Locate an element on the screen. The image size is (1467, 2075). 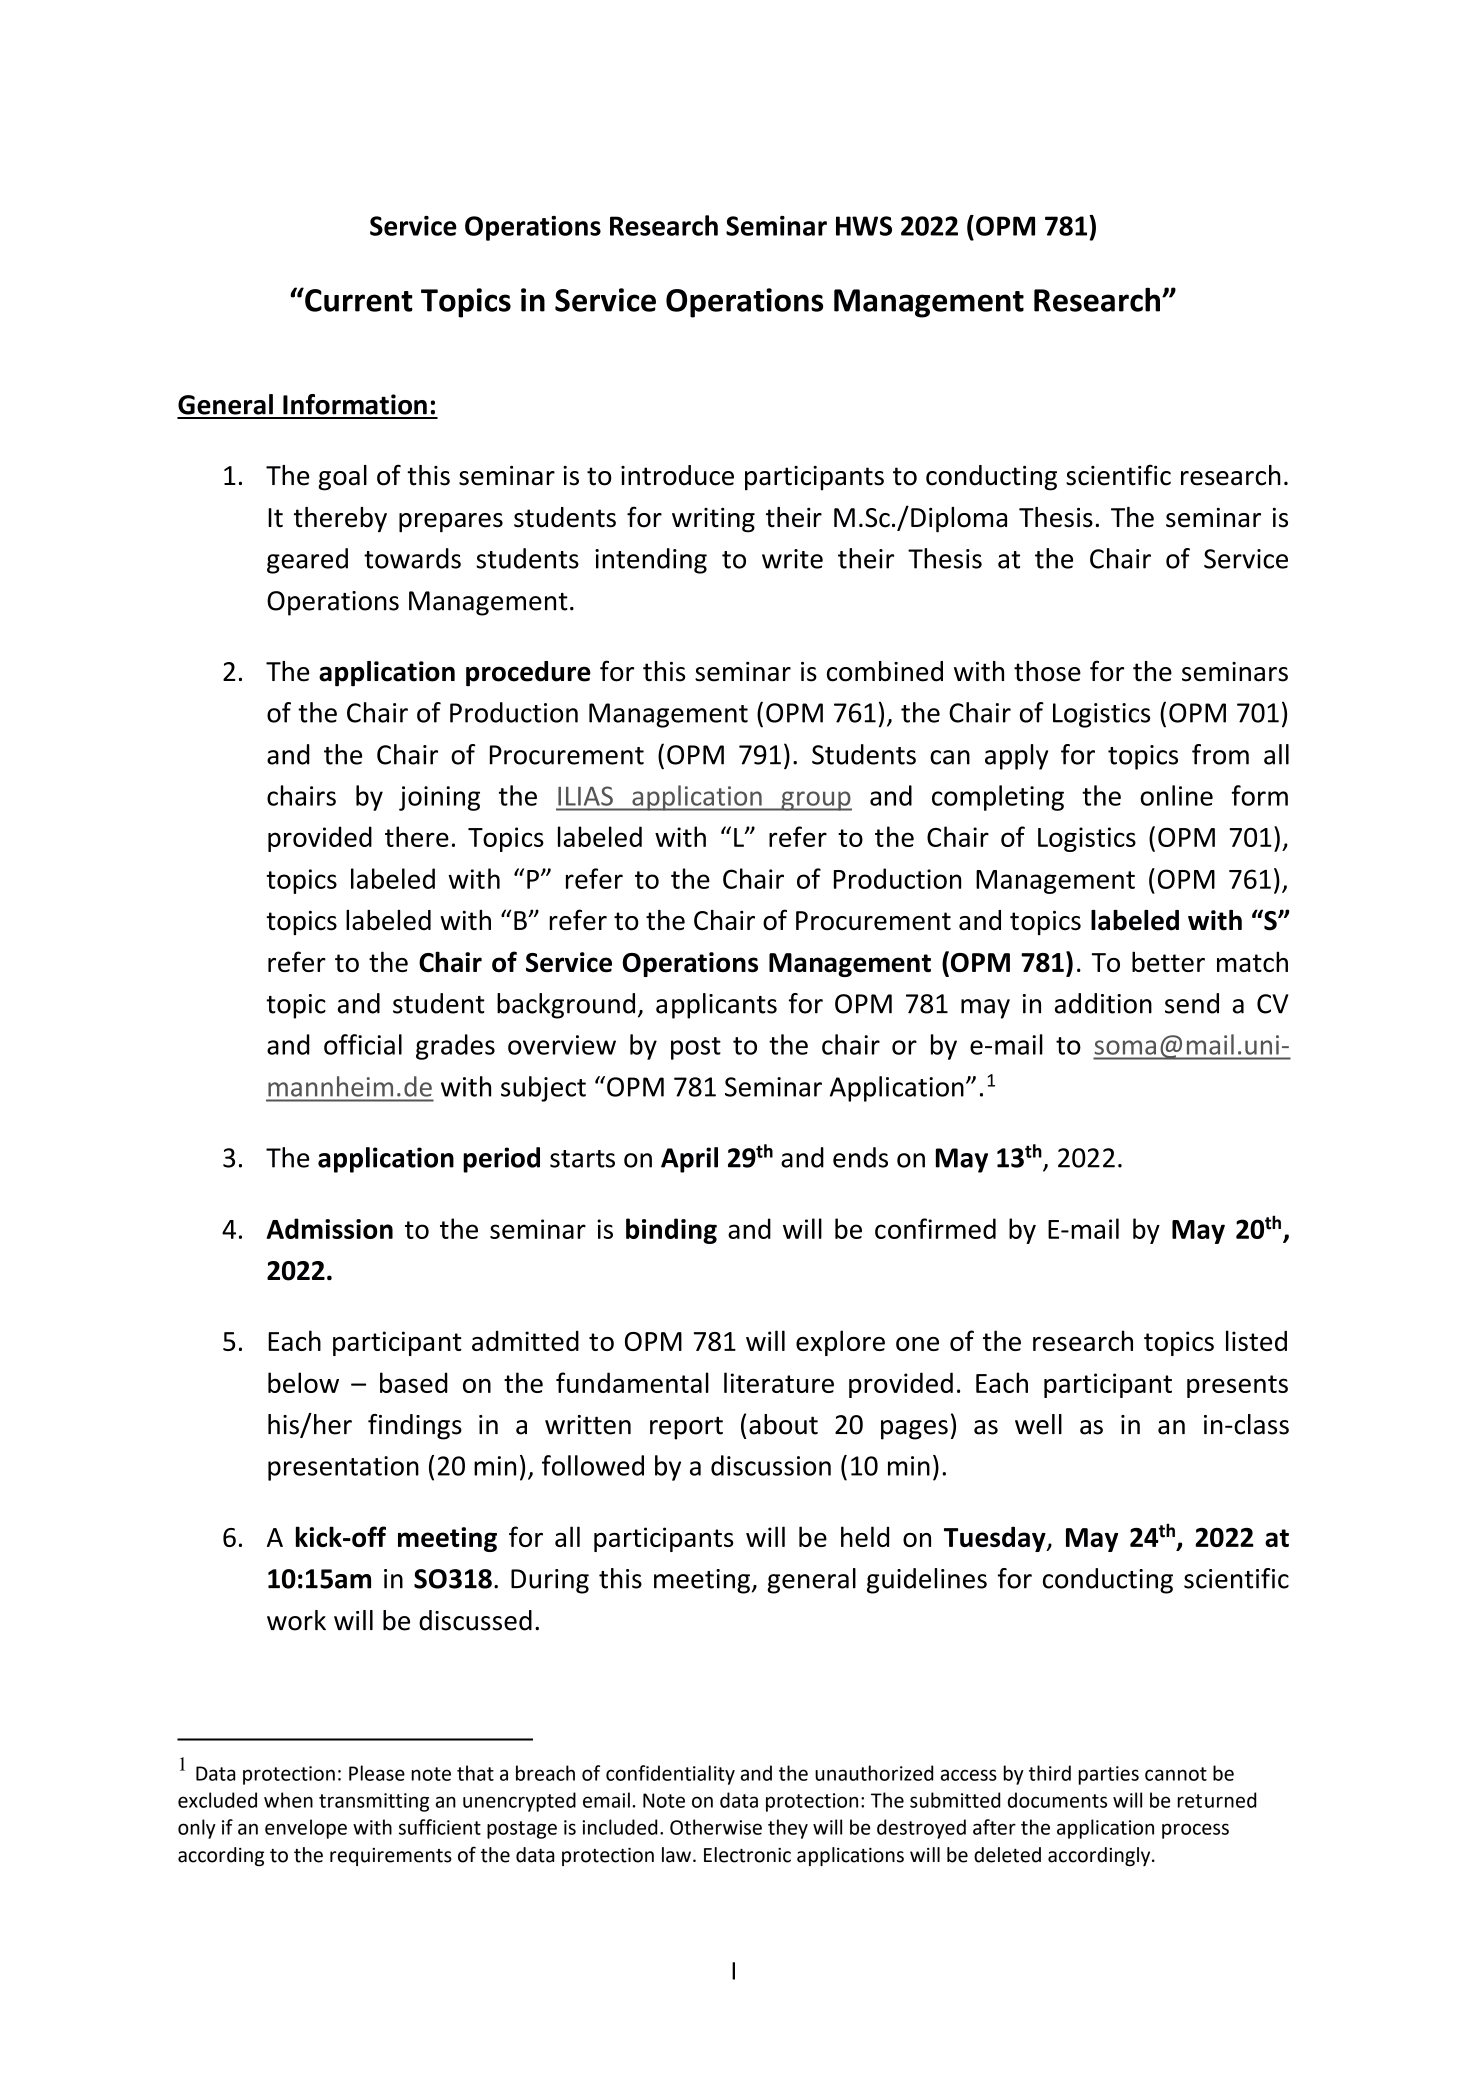
introduce is located at coordinates (677, 475).
